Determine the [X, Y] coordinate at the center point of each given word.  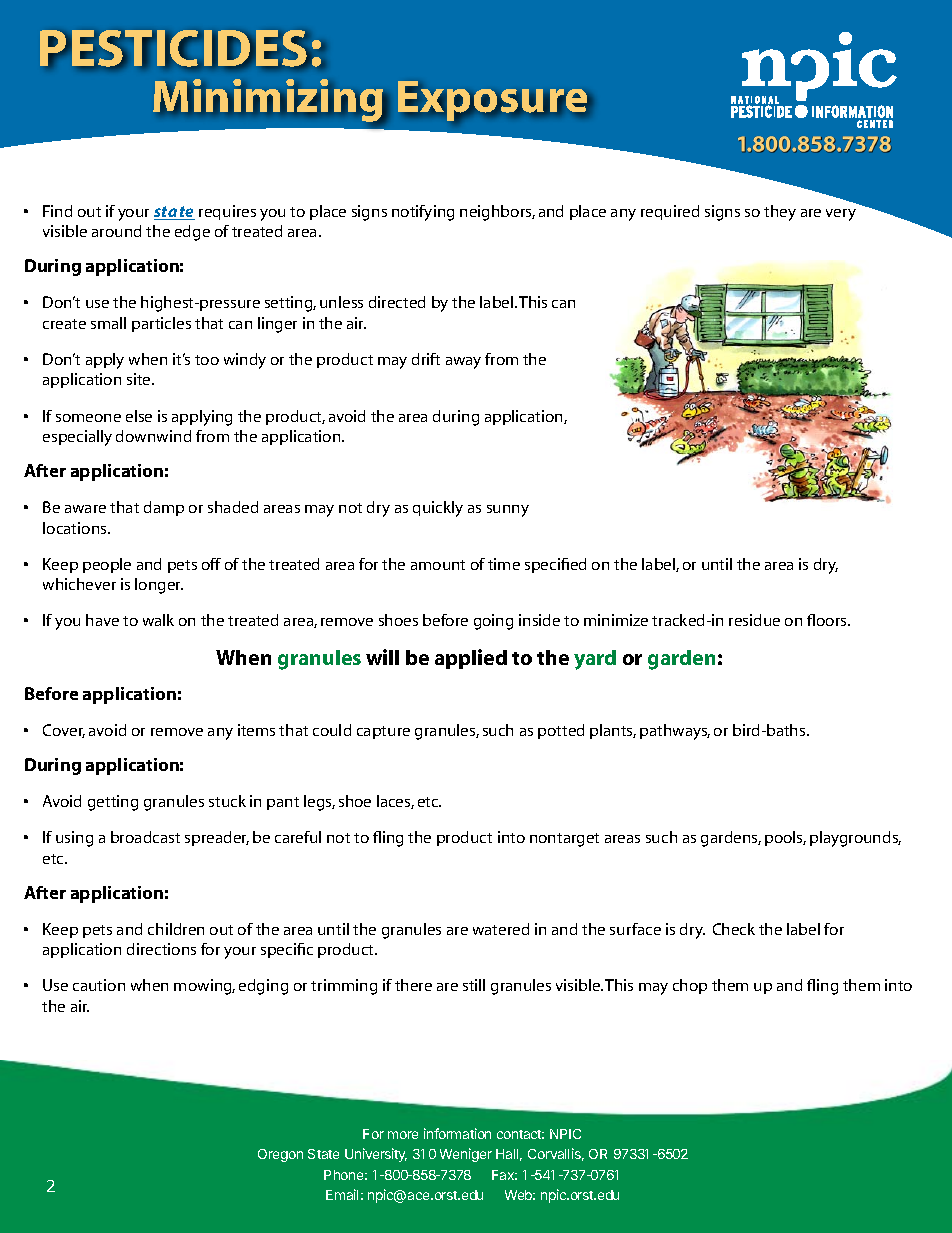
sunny [508, 511]
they [780, 213]
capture [383, 732]
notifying [423, 213]
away [463, 363]
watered [501, 929]
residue [754, 620]
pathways [675, 732]
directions [161, 949]
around [116, 231]
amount [438, 565]
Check [734, 929]
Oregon [280, 1155]
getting [113, 803]
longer [159, 586]
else [139, 416]
